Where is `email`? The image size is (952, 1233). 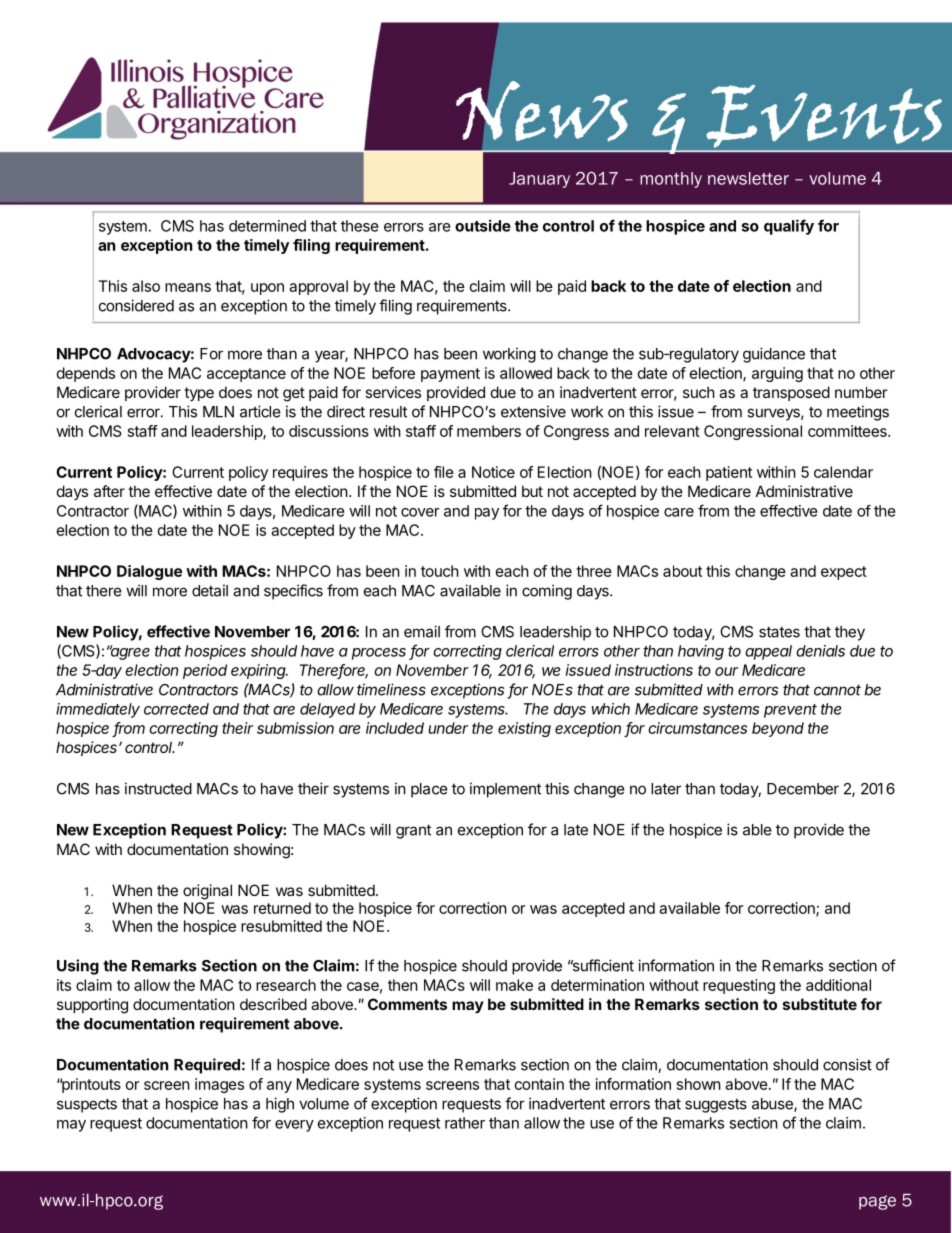
email is located at coordinates (422, 631).
